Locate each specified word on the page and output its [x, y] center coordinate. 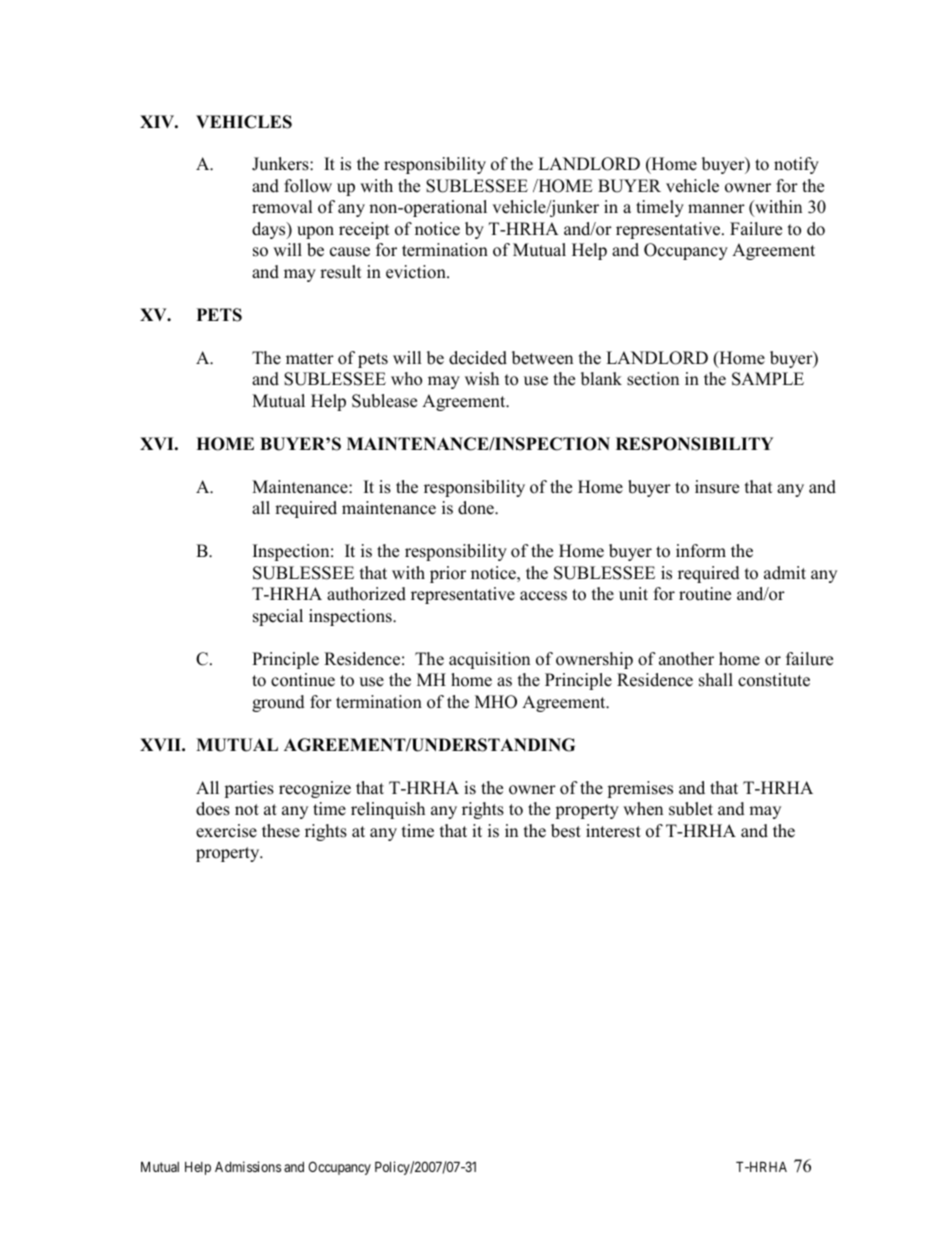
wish [482, 379]
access [543, 596]
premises [640, 789]
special [278, 617]
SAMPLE [768, 379]
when [643, 809]
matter [310, 359]
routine [705, 594]
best [566, 831]
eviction [417, 272]
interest [613, 831]
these [281, 831]
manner [716, 209]
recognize [315, 789]
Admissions [248, 1166]
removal [282, 207]
